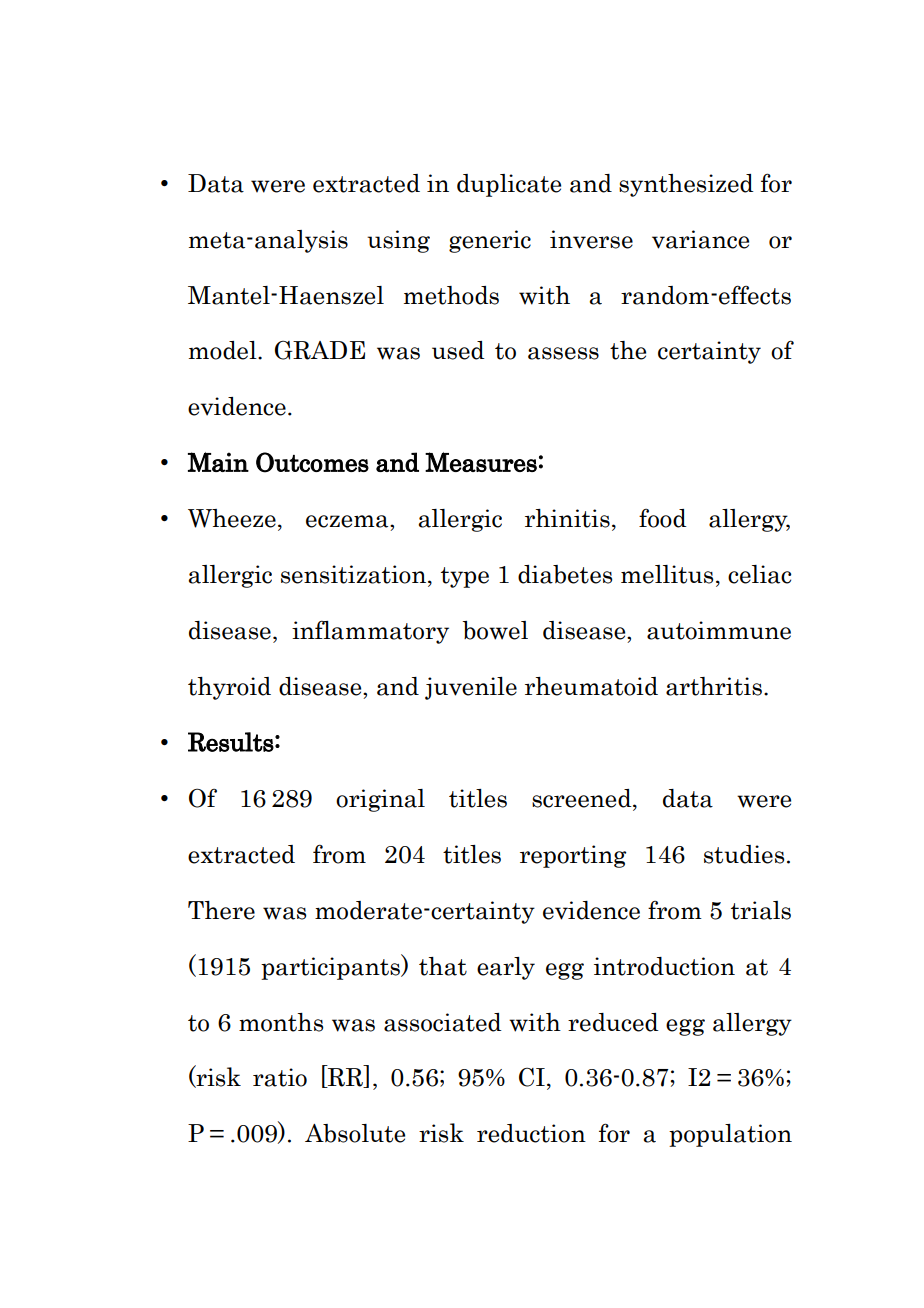 The height and width of the page is (1308, 924). What do you see at coordinates (221, 910) in the page?
I see `There` at bounding box center [221, 910].
